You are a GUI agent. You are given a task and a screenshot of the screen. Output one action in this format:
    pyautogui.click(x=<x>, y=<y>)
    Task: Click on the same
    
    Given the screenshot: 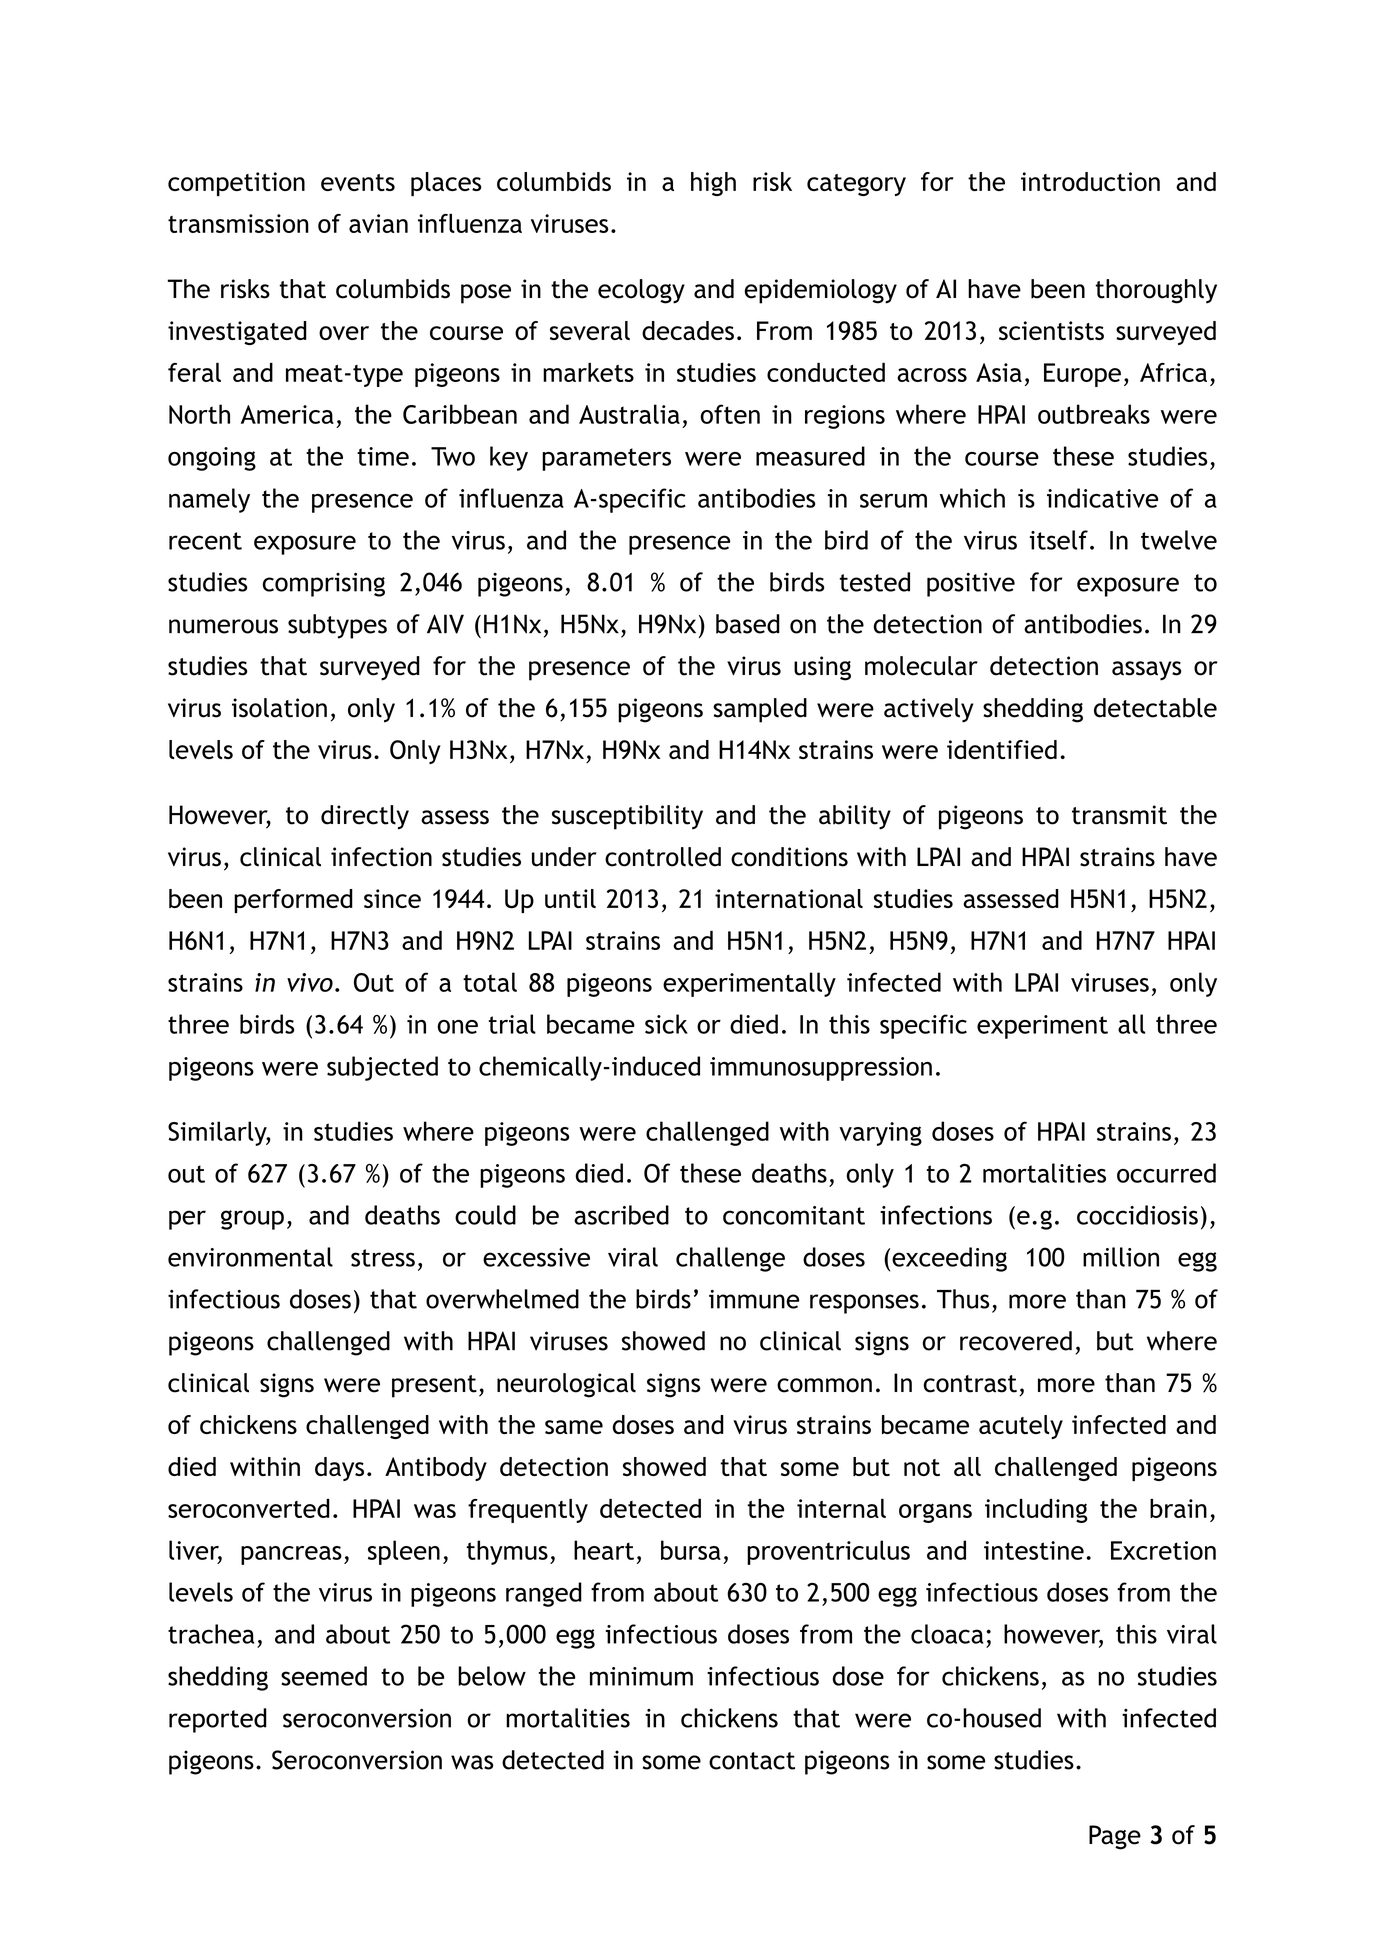 What is the action you would take?
    pyautogui.click(x=574, y=1427)
